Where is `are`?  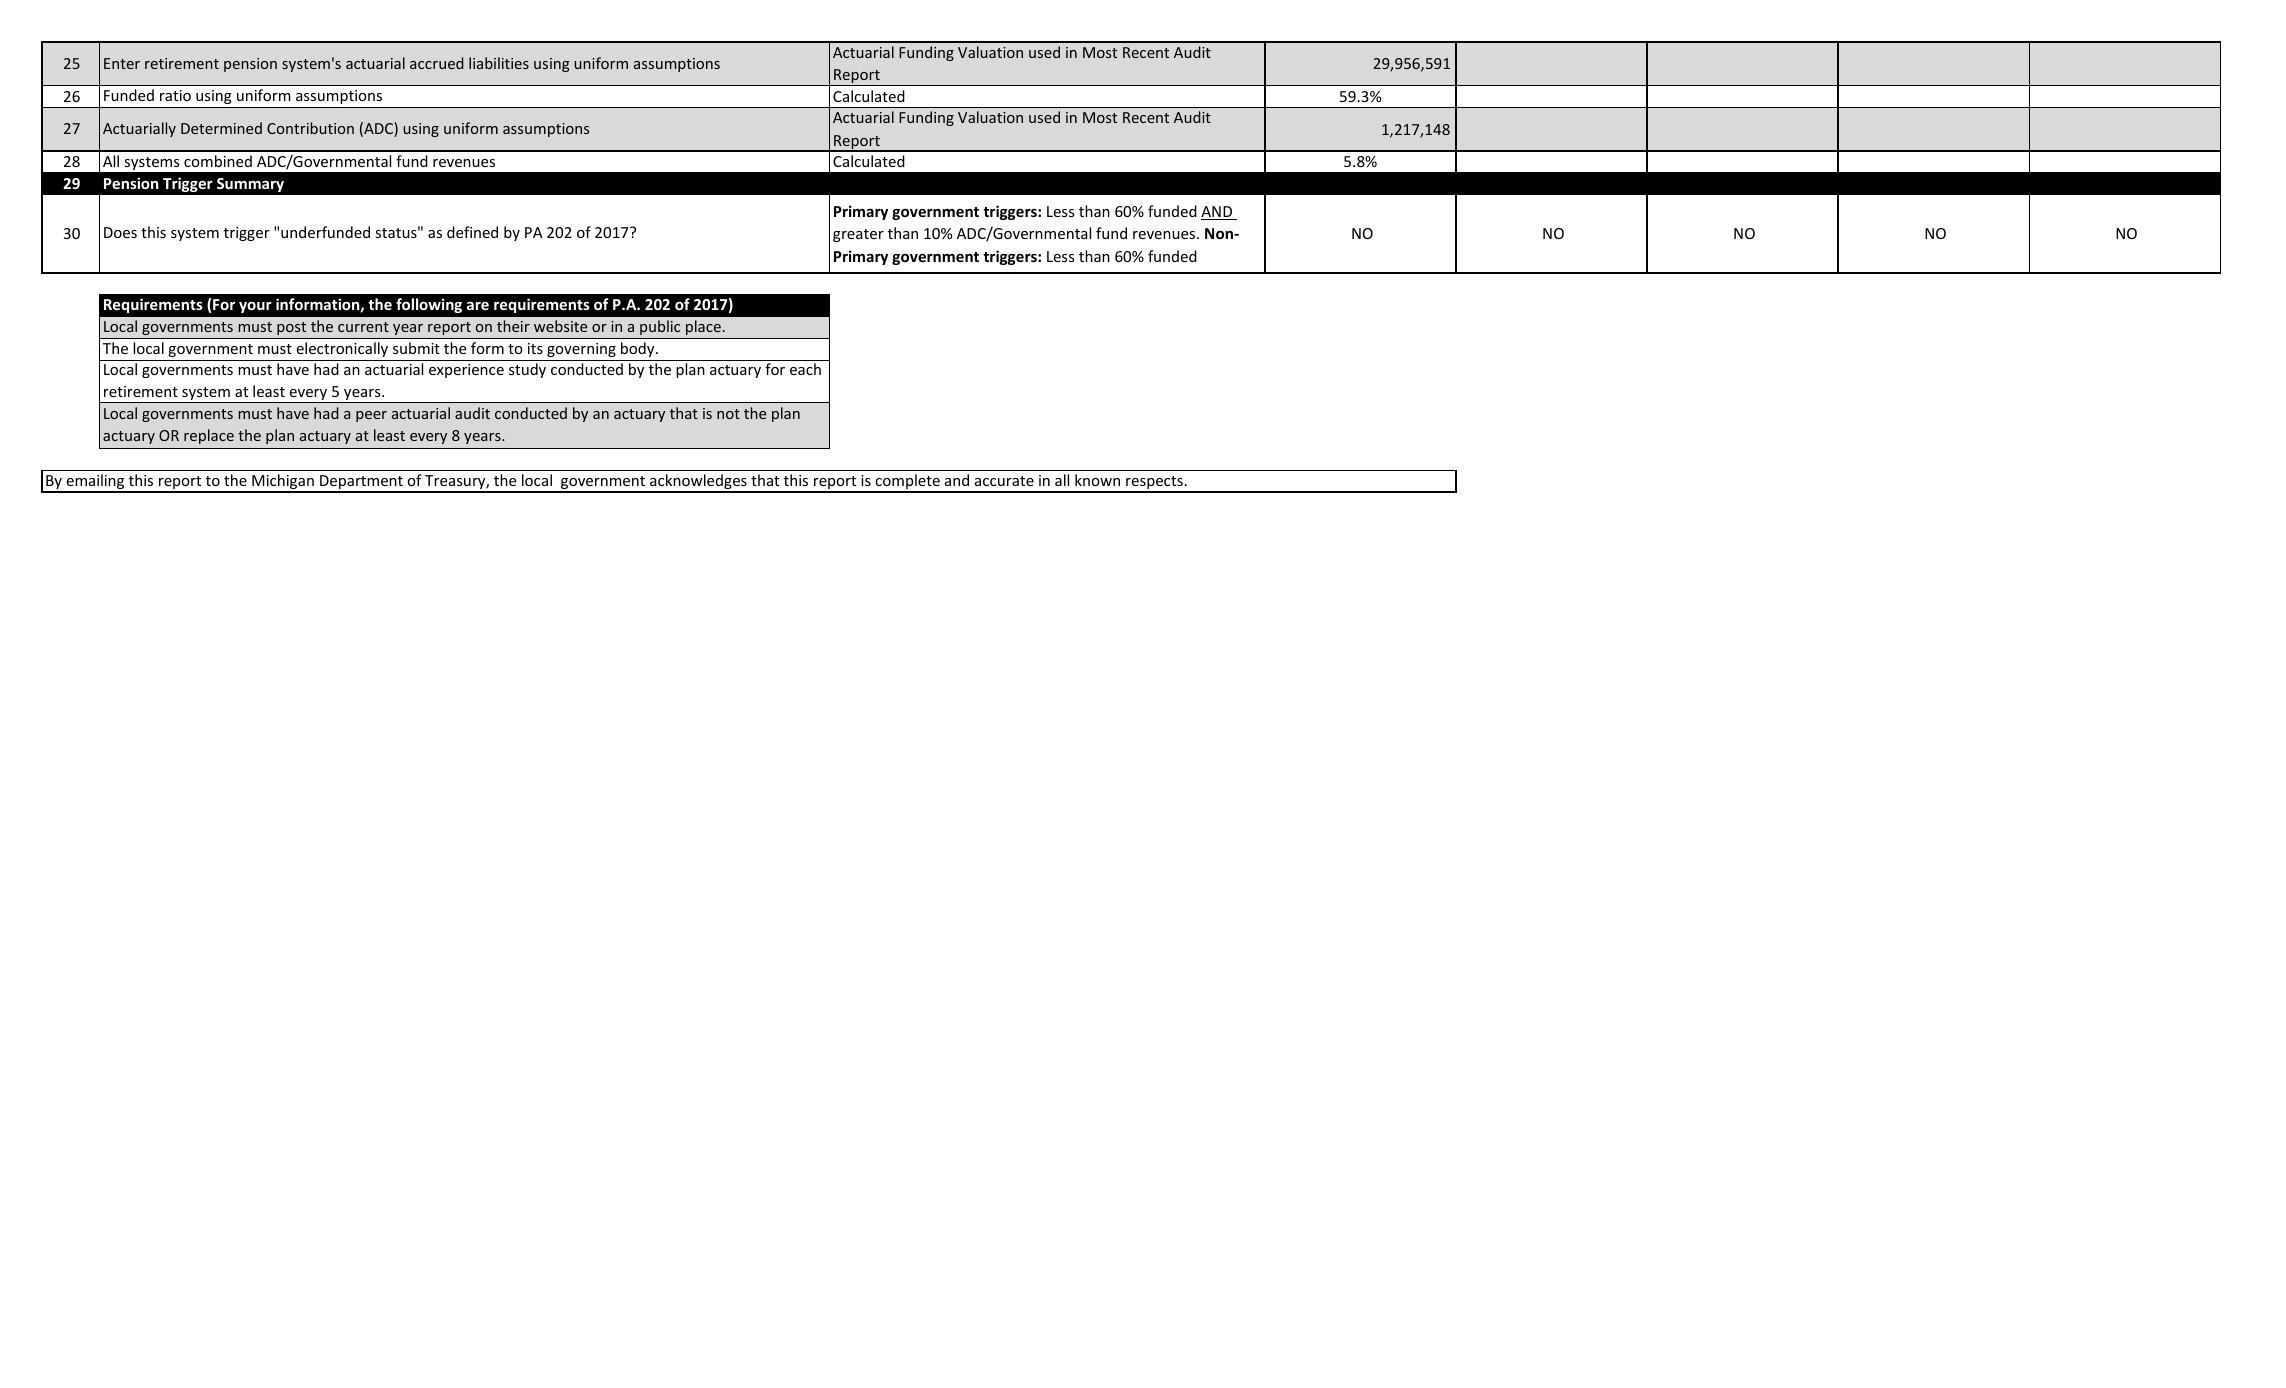
are is located at coordinates (478, 305).
